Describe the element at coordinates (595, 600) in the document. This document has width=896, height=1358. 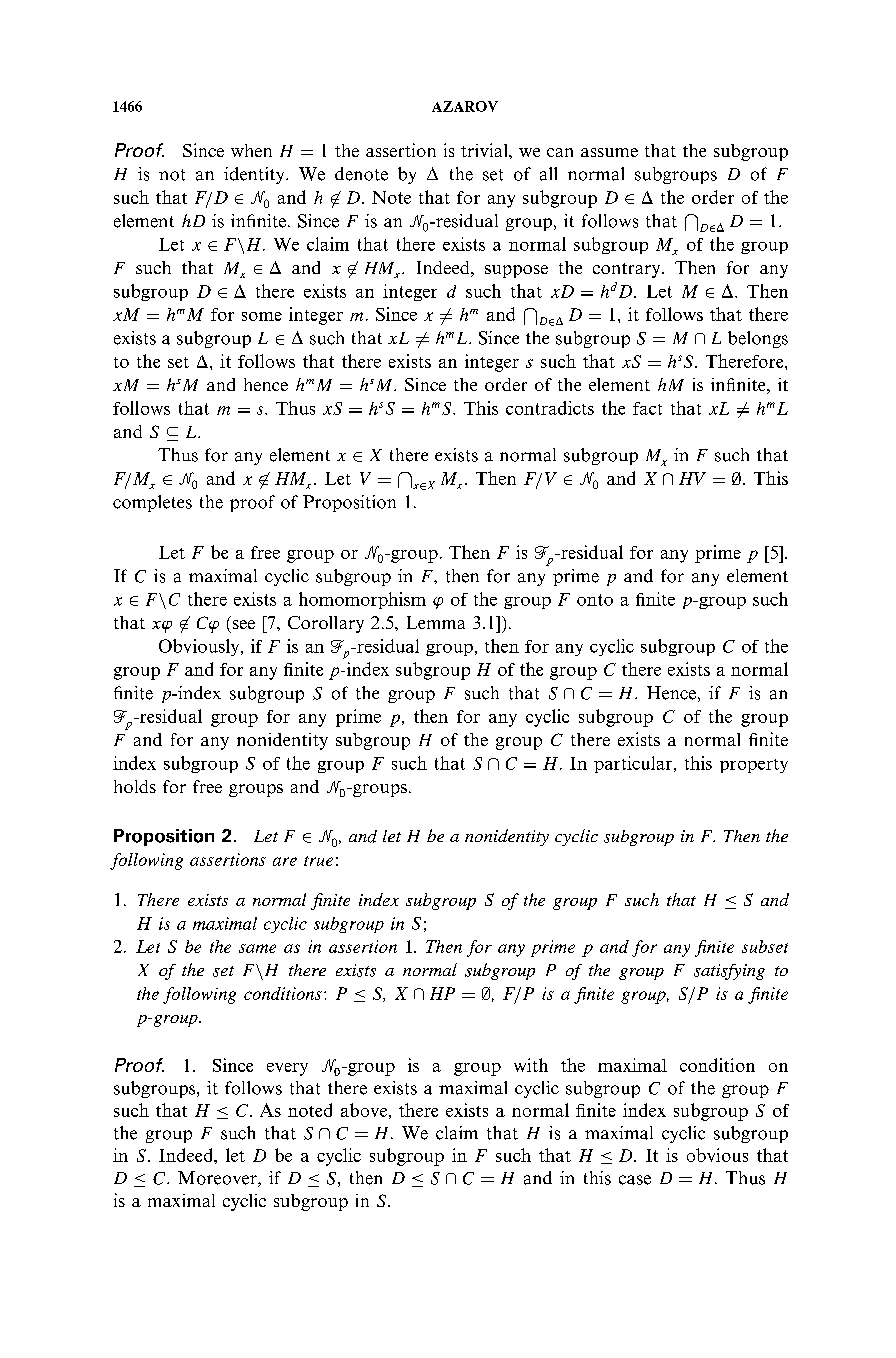
I see `onto` at that location.
